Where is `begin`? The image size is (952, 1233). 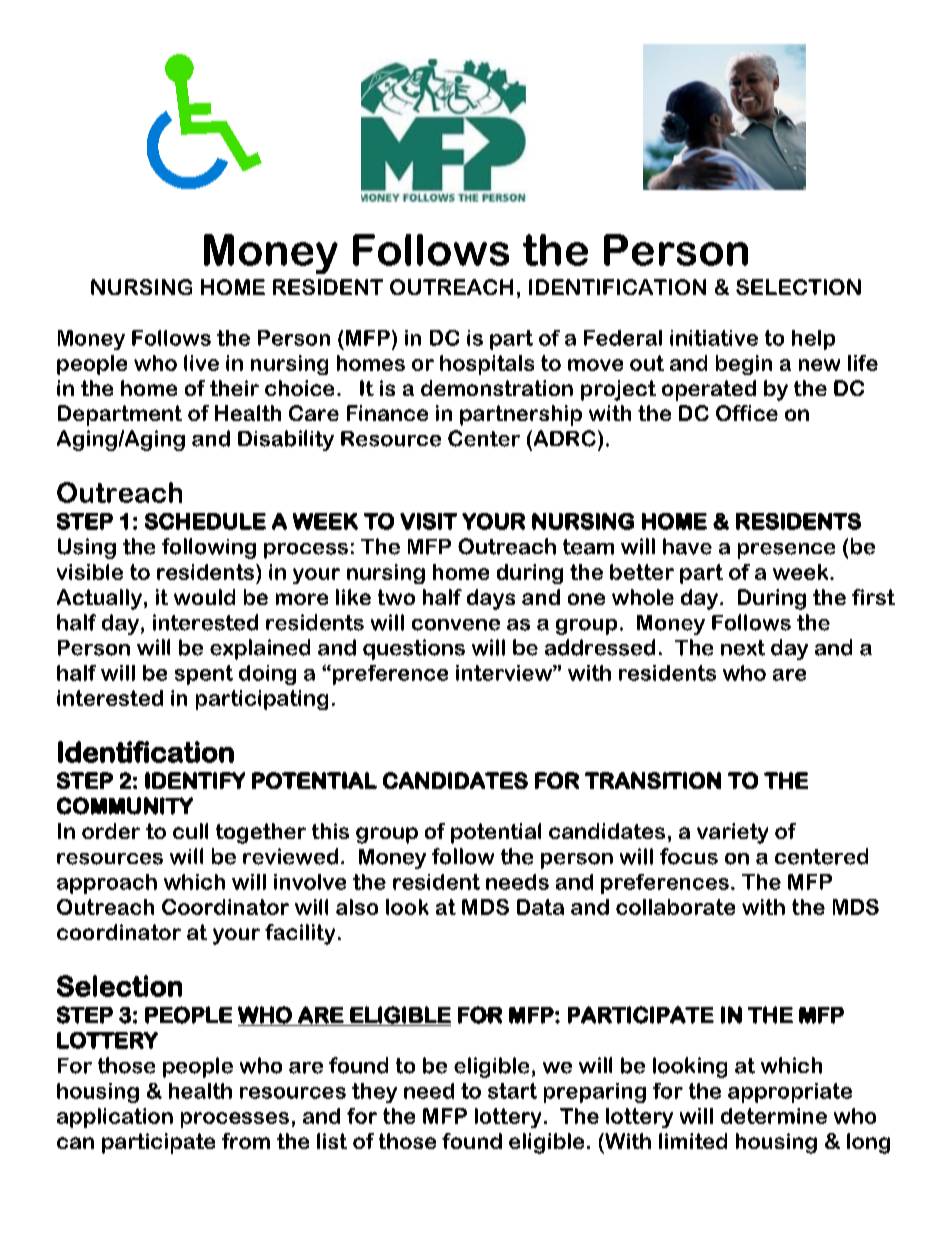 begin is located at coordinates (744, 365).
